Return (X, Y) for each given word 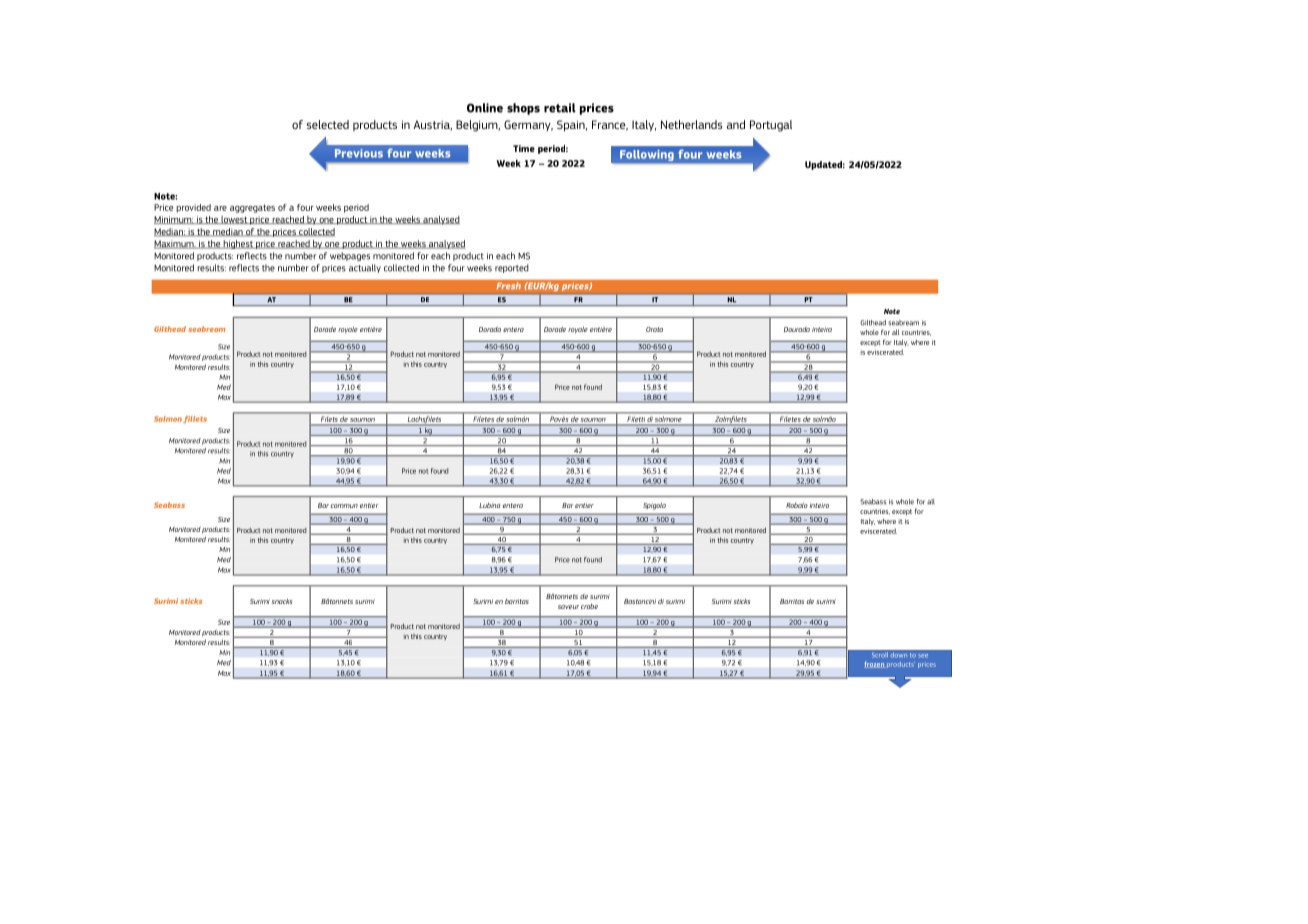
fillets (195, 420)
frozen (875, 665)
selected (328, 124)
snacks (282, 601)
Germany (528, 125)
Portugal (771, 126)
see (923, 656)
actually (365, 268)
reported (512, 268)
